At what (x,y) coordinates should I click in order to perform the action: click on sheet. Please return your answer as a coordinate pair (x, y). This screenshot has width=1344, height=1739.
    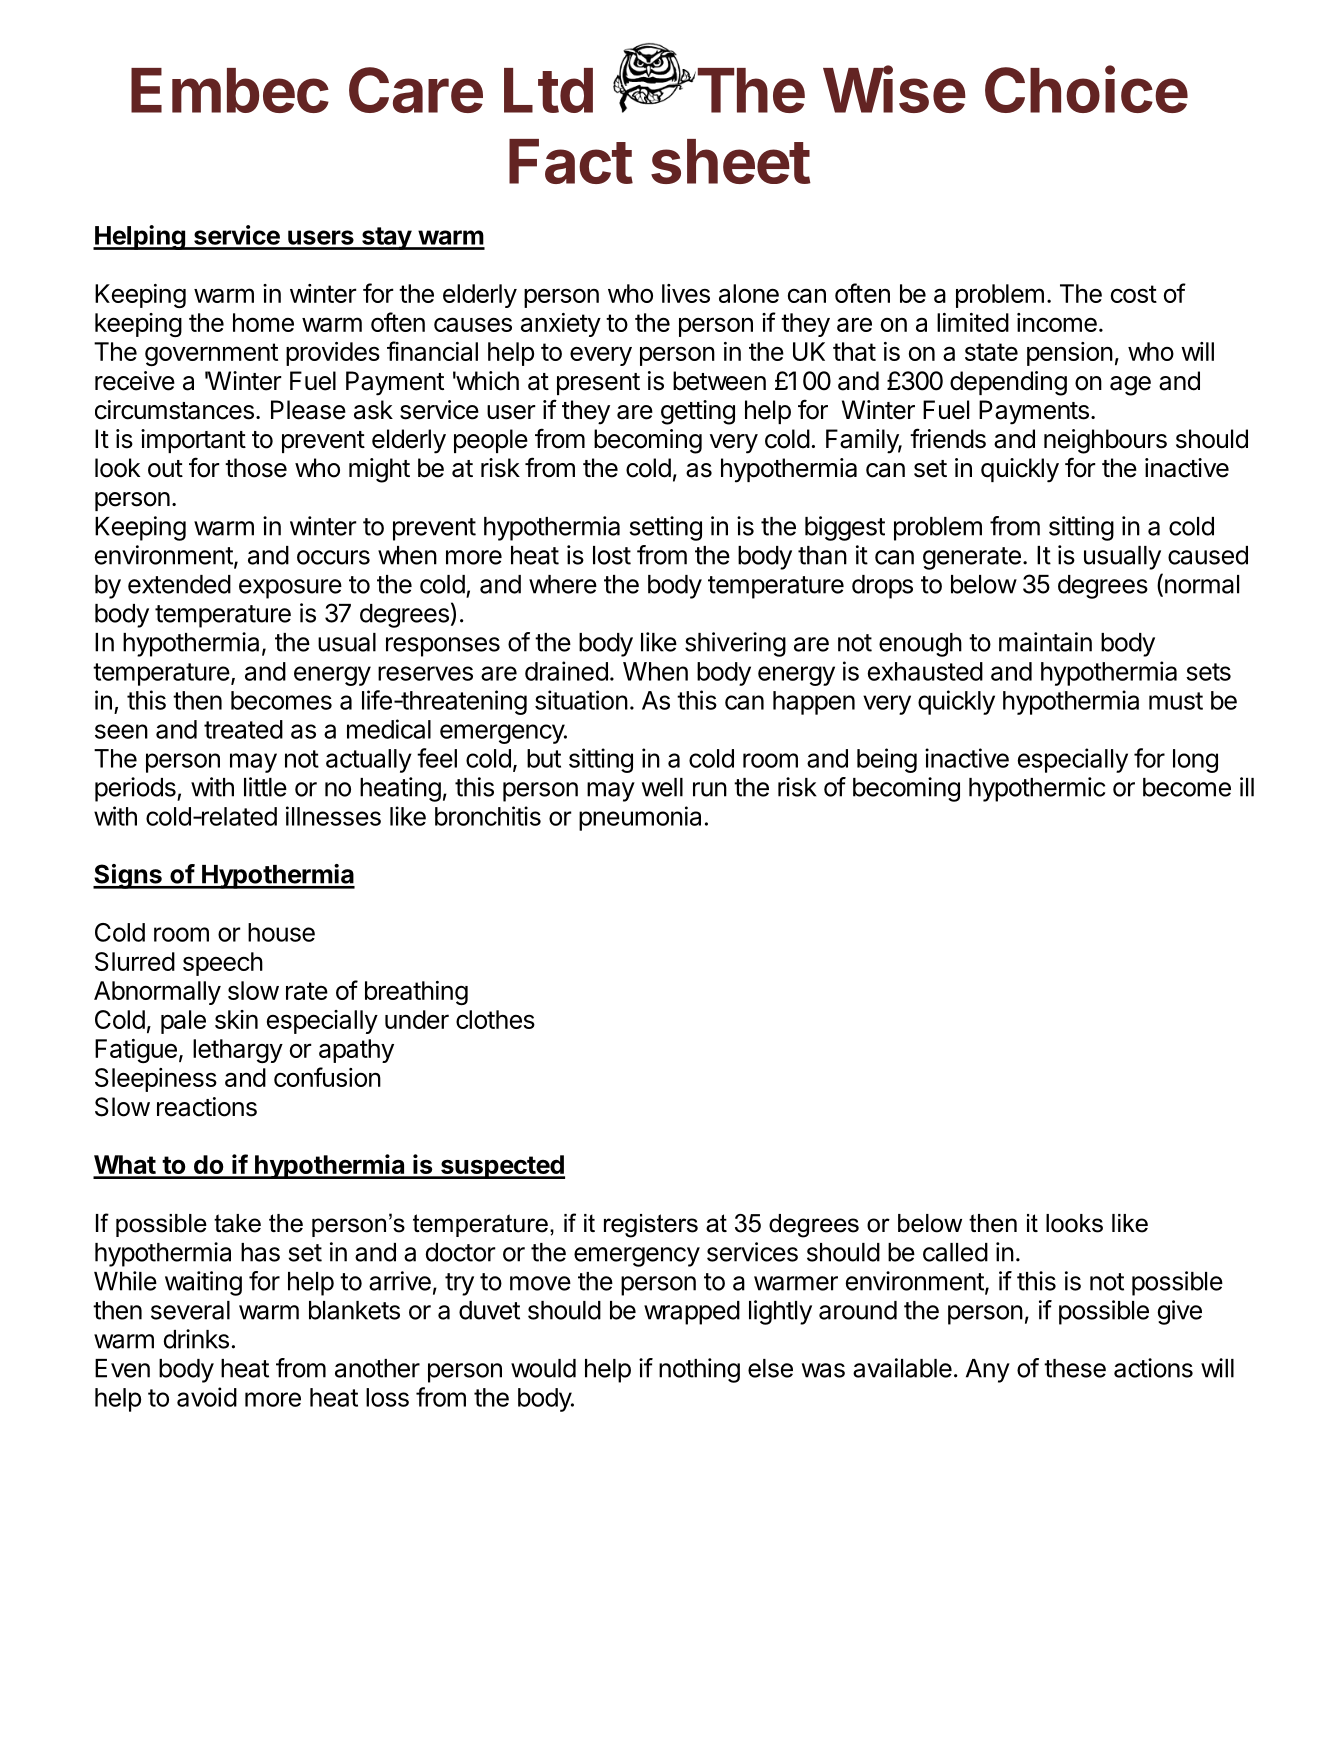
    Looking at the image, I should click on (731, 161).
